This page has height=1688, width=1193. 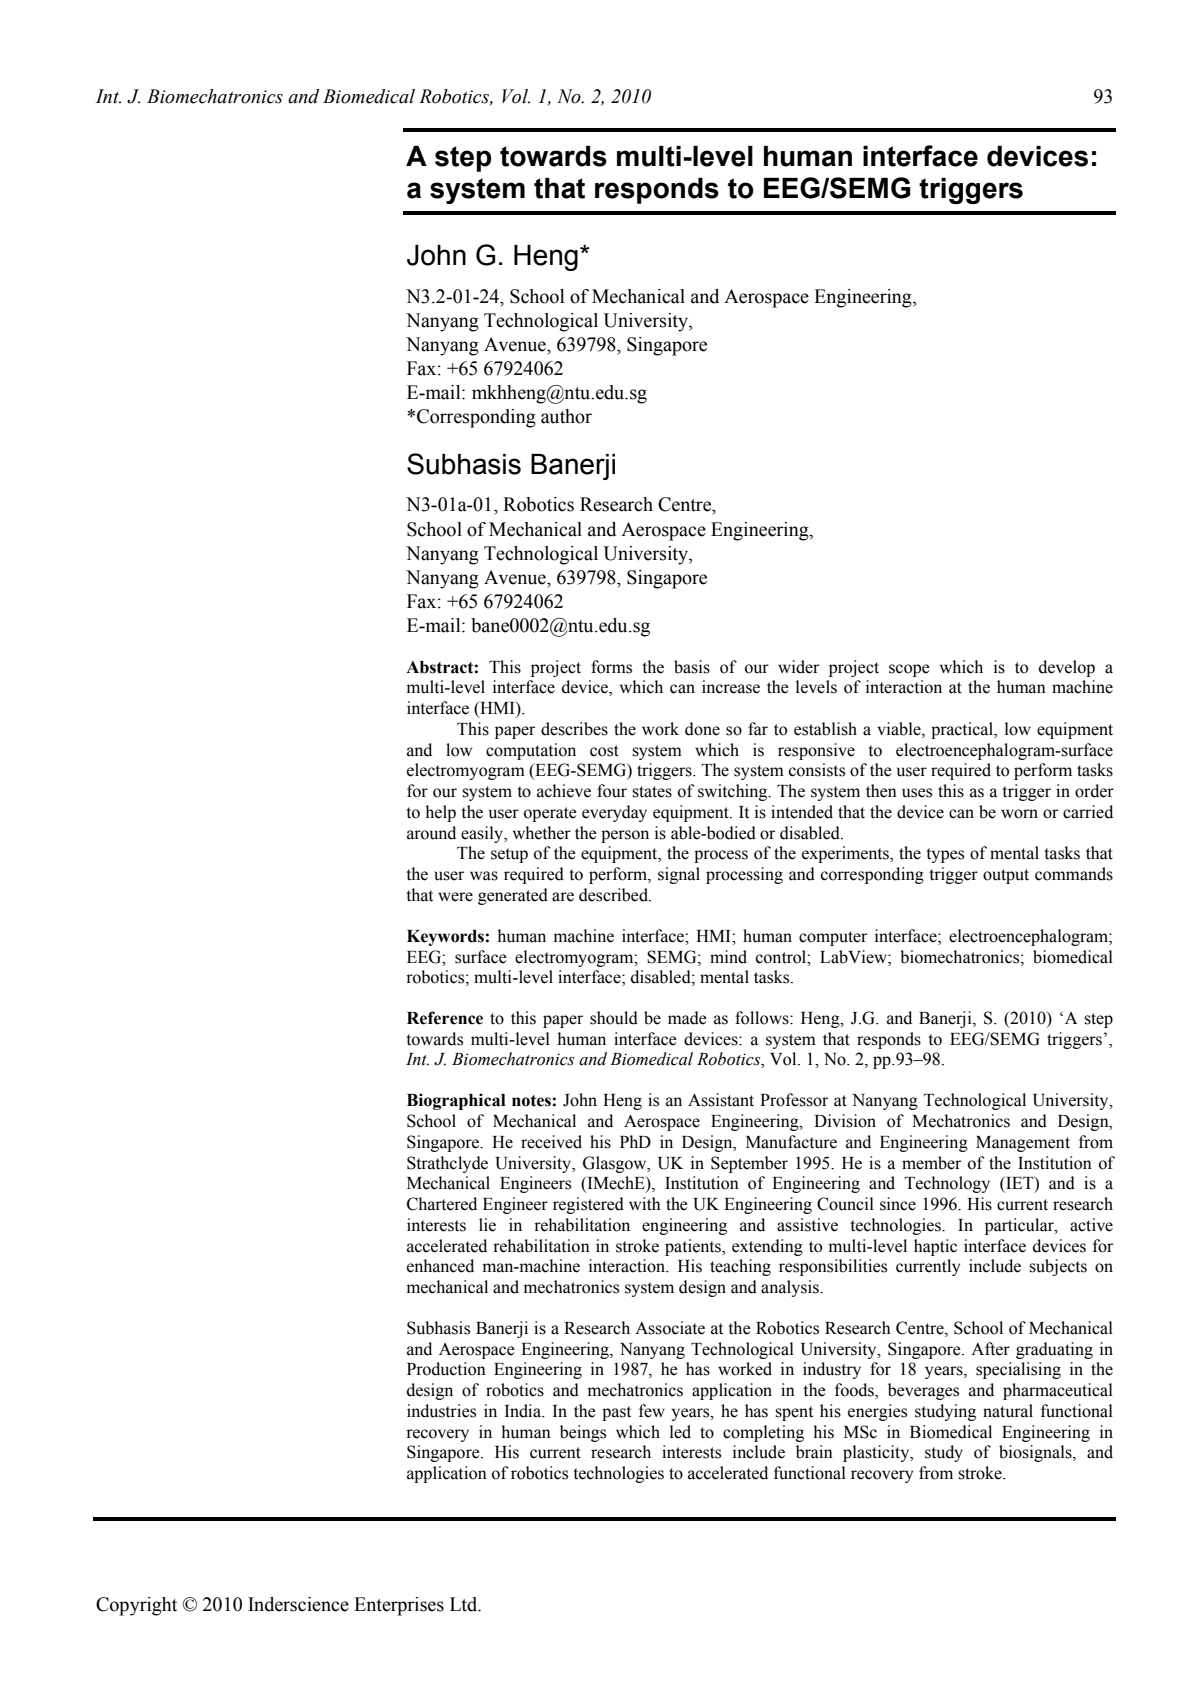 I want to click on uses, so click(x=917, y=793).
